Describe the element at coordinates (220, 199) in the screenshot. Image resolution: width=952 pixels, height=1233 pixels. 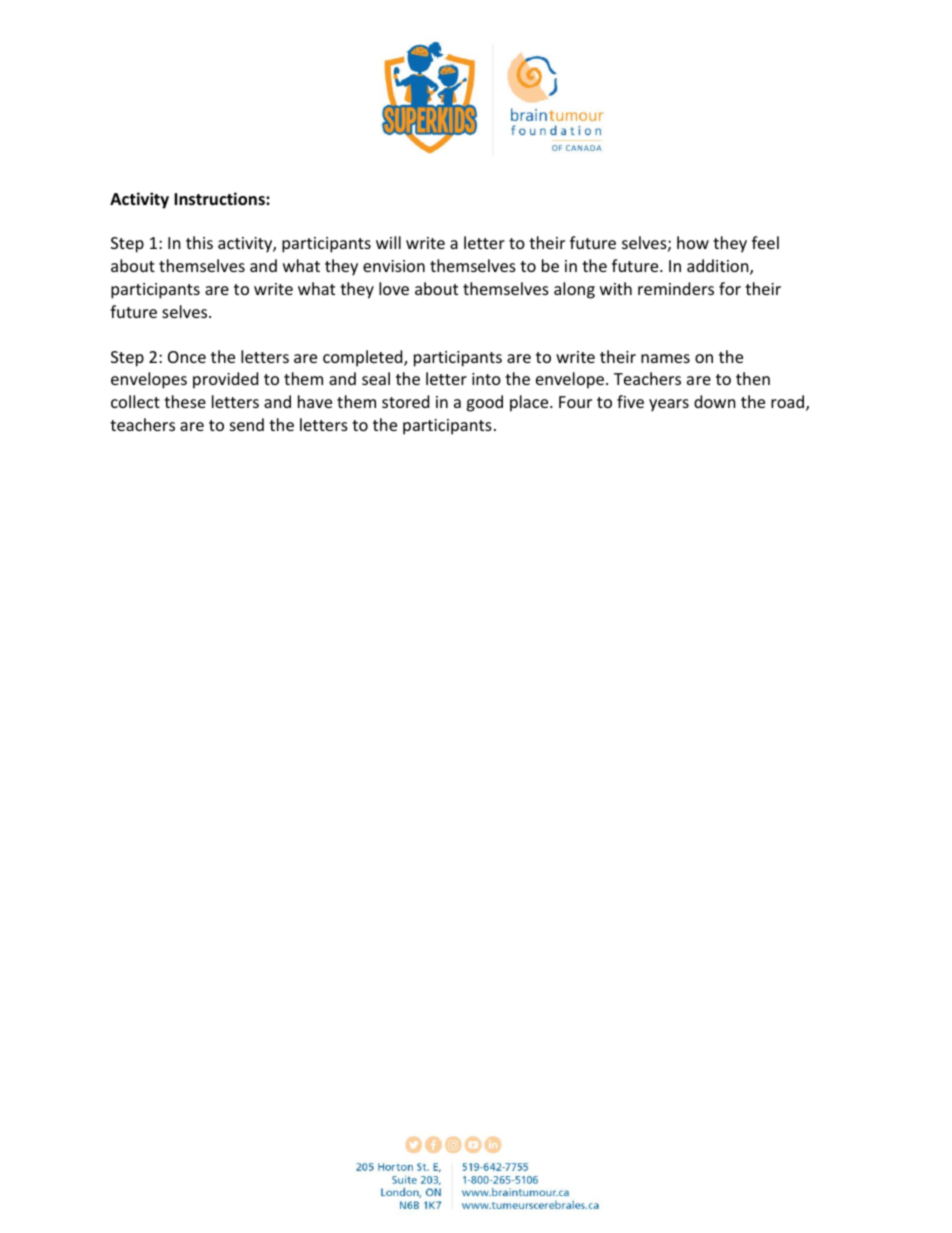
I see `Instructions` at that location.
